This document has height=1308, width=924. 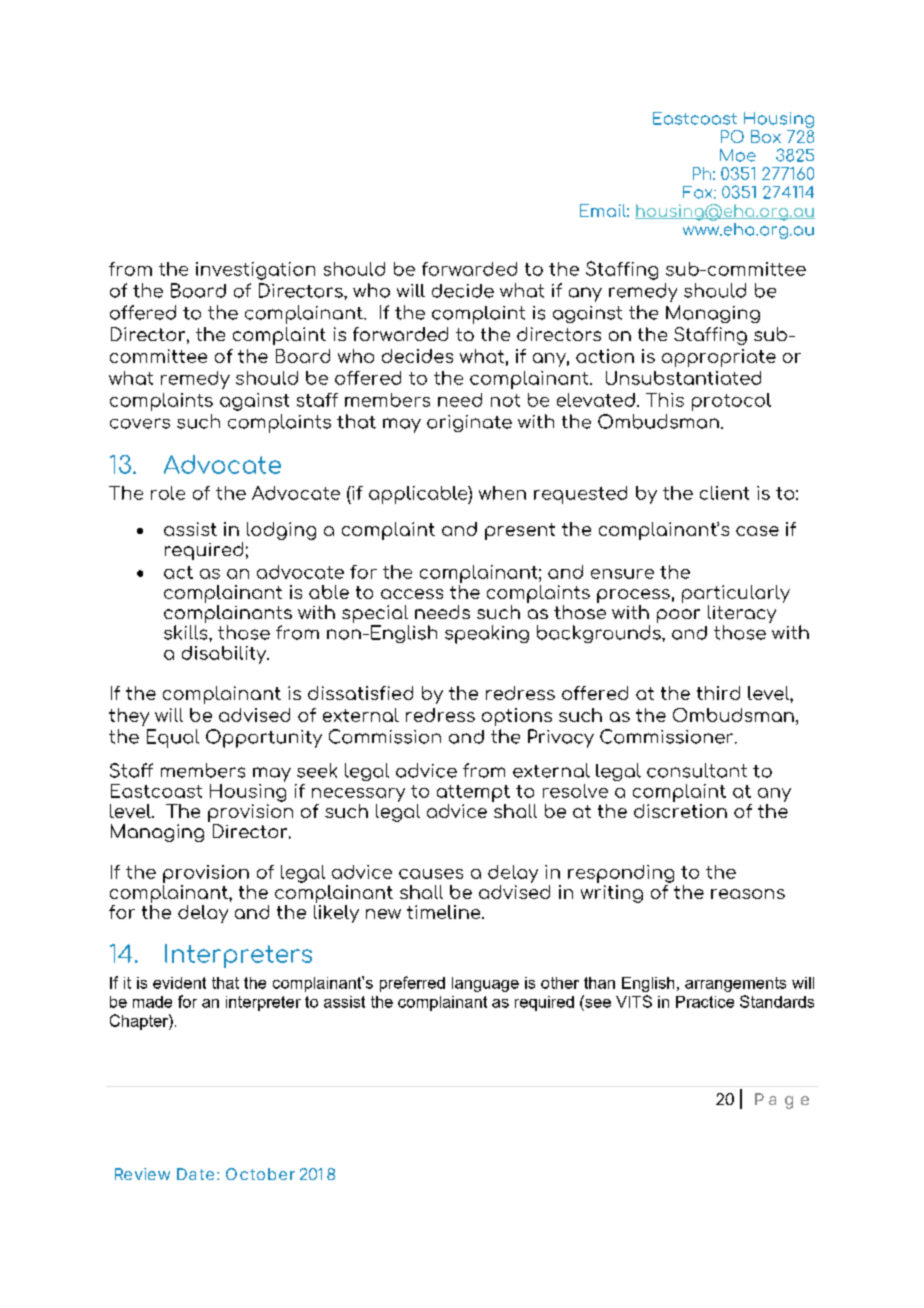 What do you see at coordinates (487, 634) in the document?
I see `speaking` at bounding box center [487, 634].
